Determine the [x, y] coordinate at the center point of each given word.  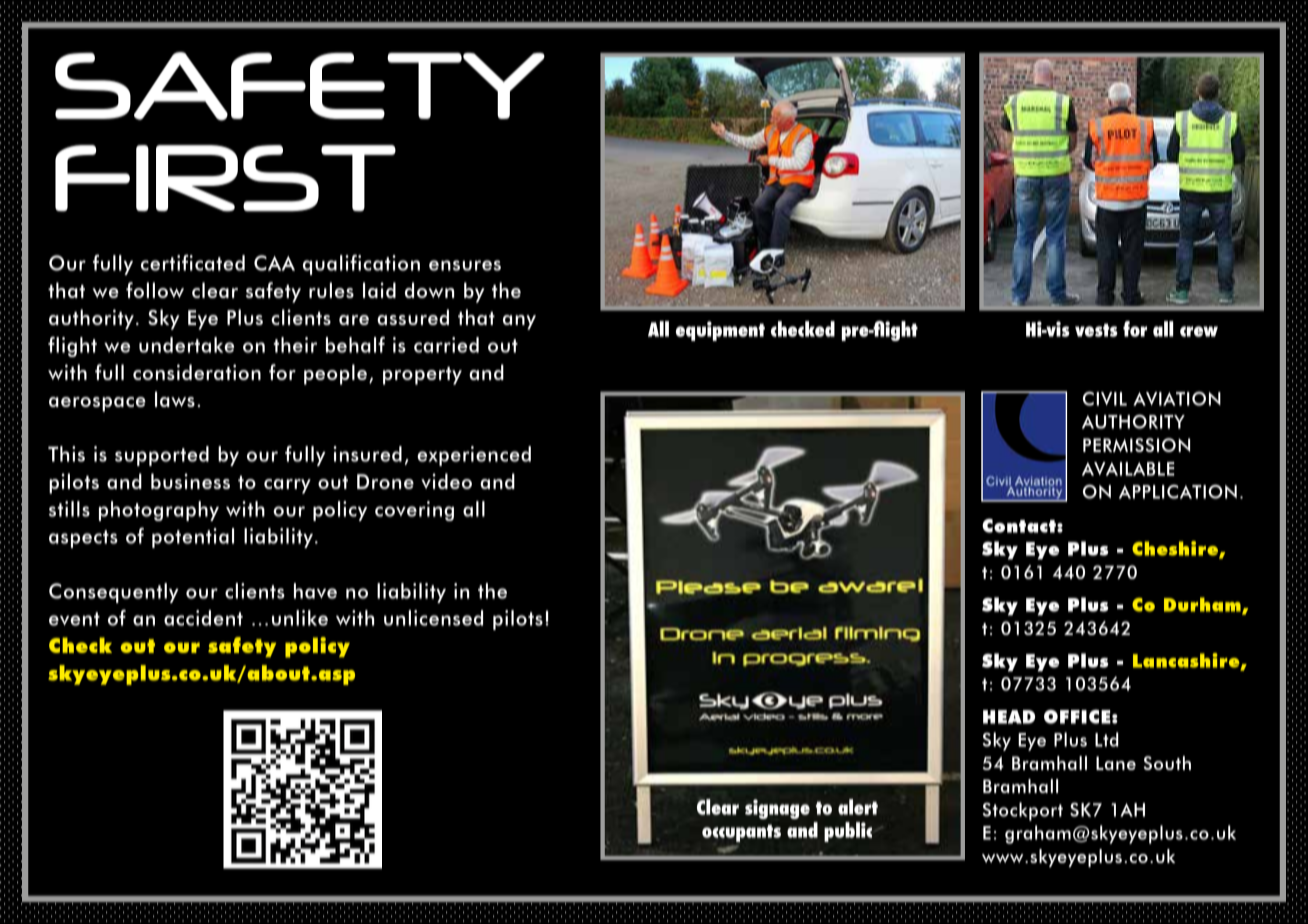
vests [1096, 330]
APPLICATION [1178, 492]
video [446, 481]
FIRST [225, 178]
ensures [465, 265]
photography [159, 511]
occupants [741, 833]
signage [777, 809]
